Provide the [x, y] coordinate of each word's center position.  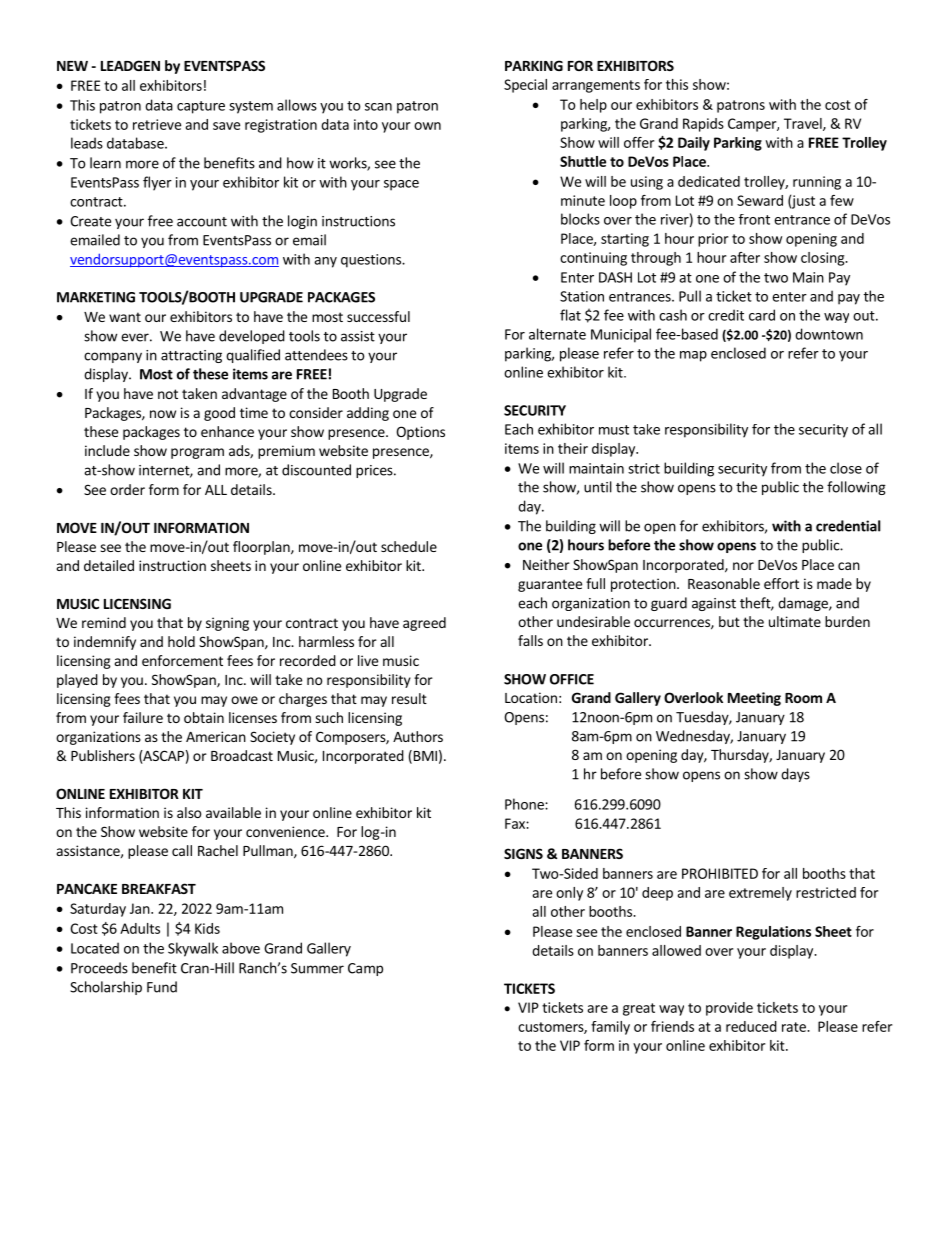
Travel [804, 124]
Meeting [754, 699]
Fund [162, 987]
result [409, 698]
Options [420, 433]
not [168, 394]
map [693, 356]
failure [143, 717]
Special [525, 86]
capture [201, 107]
